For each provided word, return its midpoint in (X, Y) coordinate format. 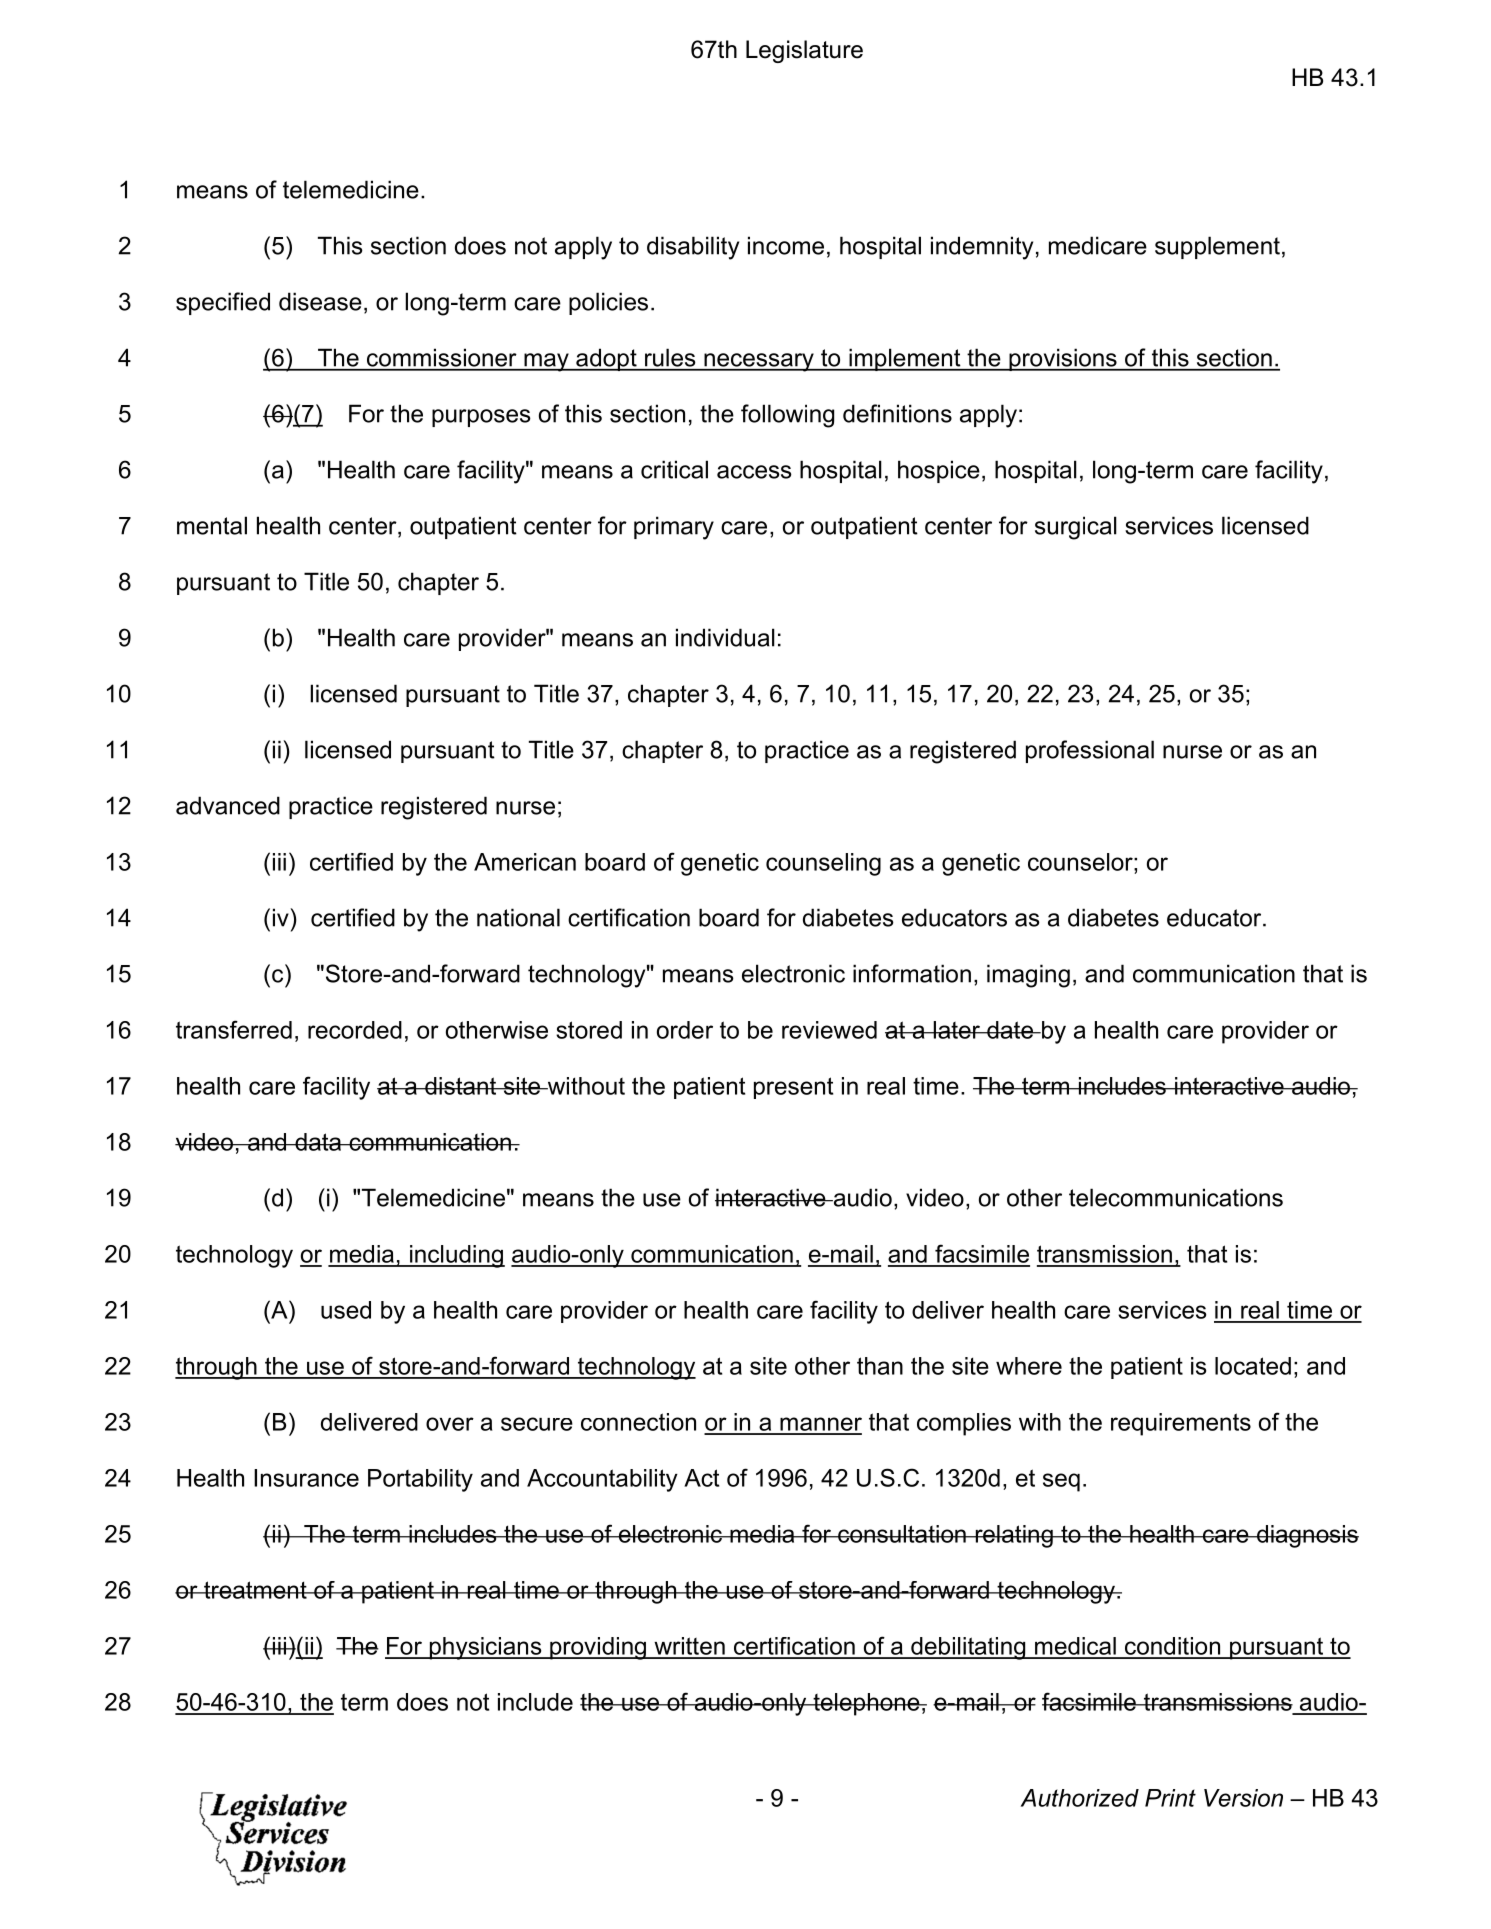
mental (212, 525)
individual (725, 637)
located (1253, 1366)
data (318, 1142)
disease (320, 301)
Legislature (804, 51)
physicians (485, 1648)
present (793, 1088)
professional (1090, 751)
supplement (1217, 247)
